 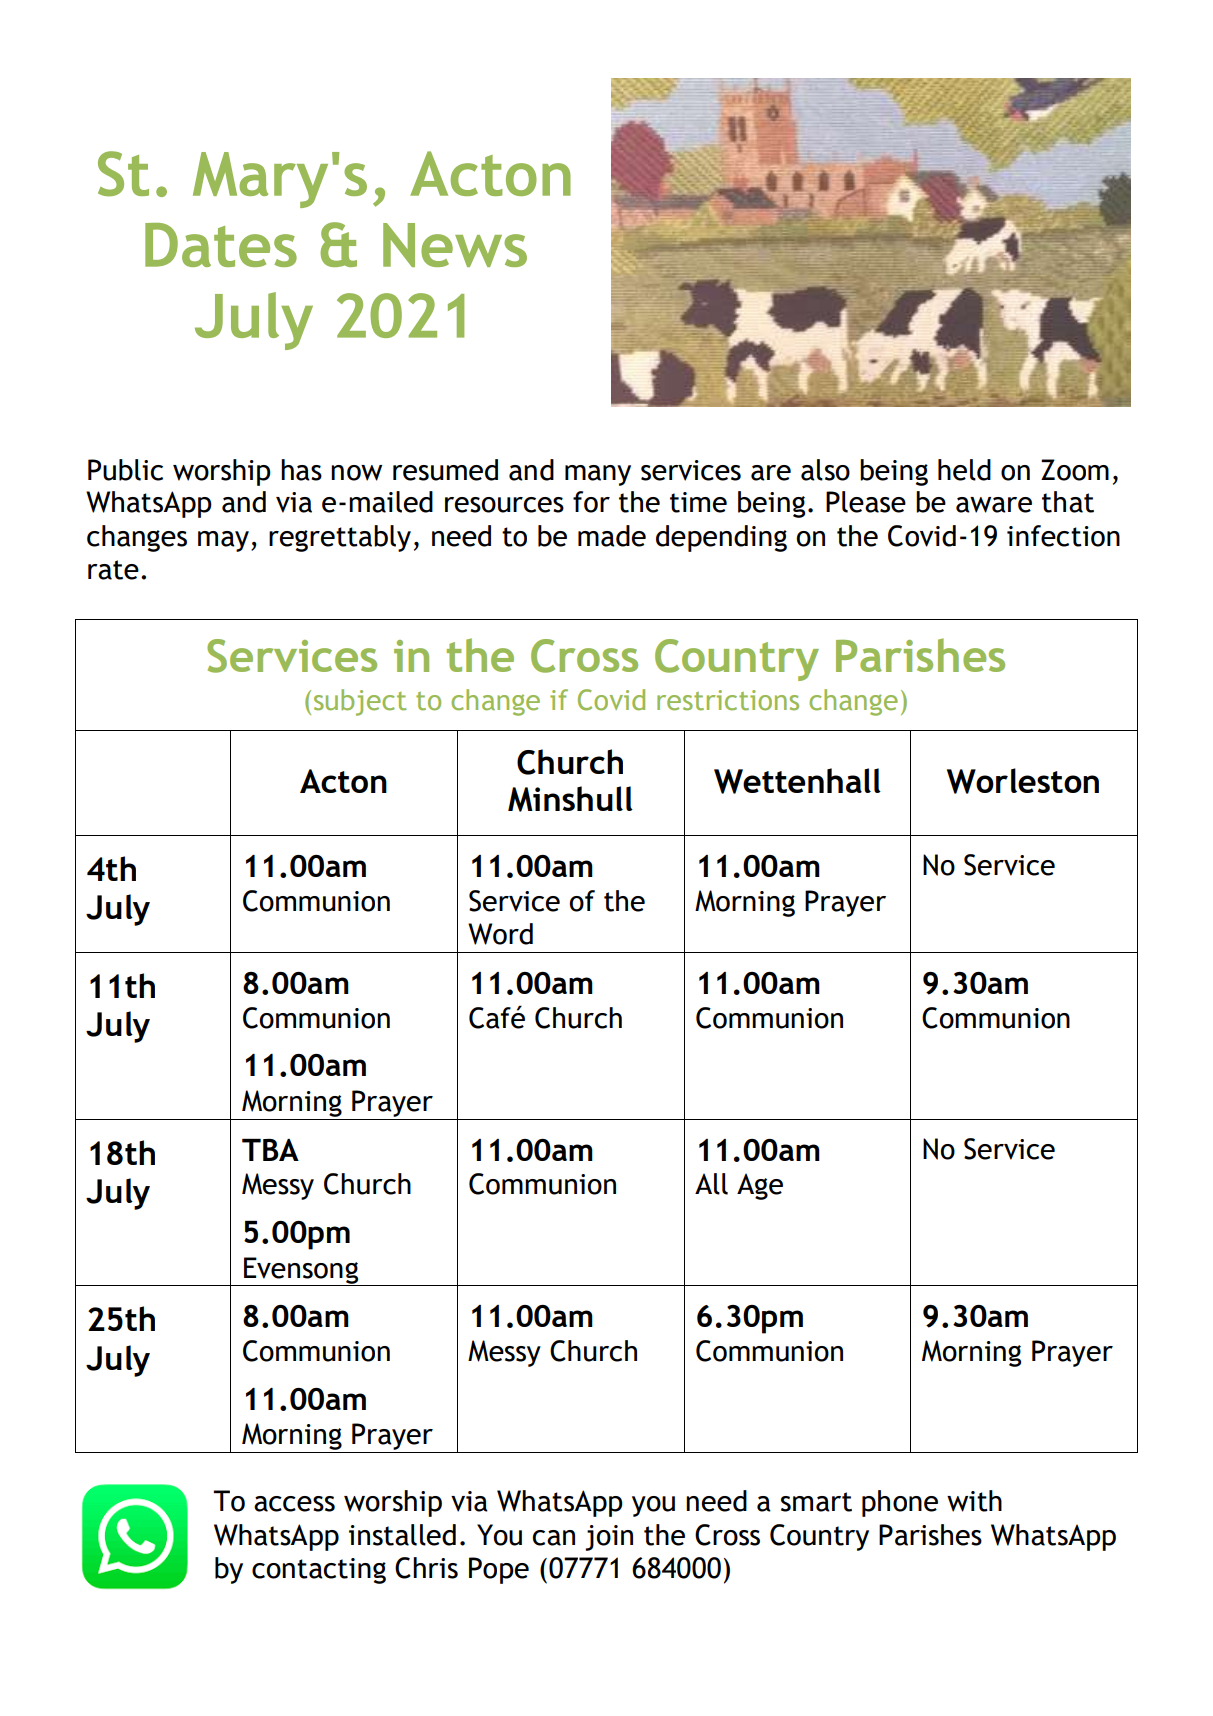 I want to click on TBA, so click(x=270, y=1150).
